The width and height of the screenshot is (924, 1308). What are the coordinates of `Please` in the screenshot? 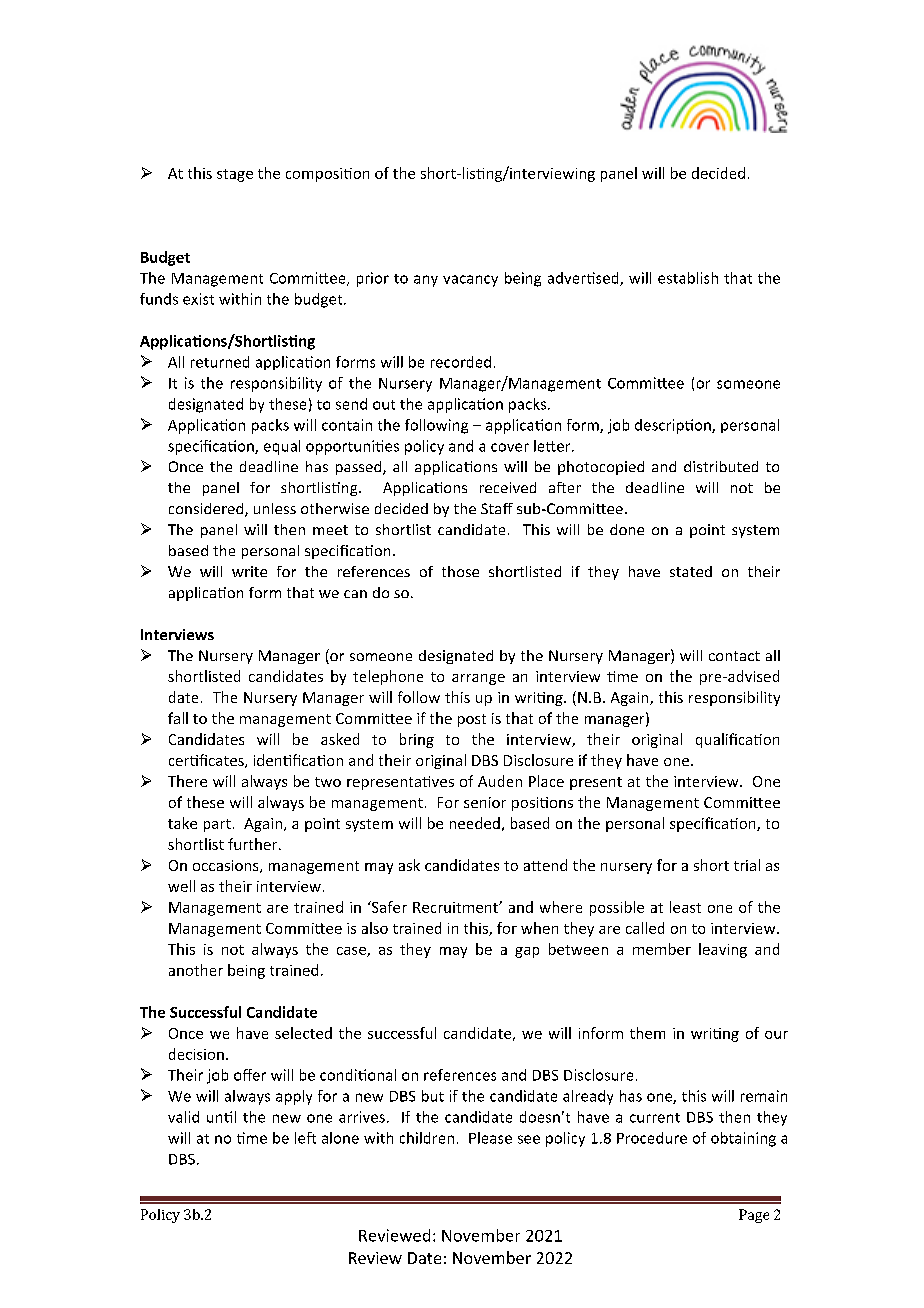 It's located at (490, 1138).
